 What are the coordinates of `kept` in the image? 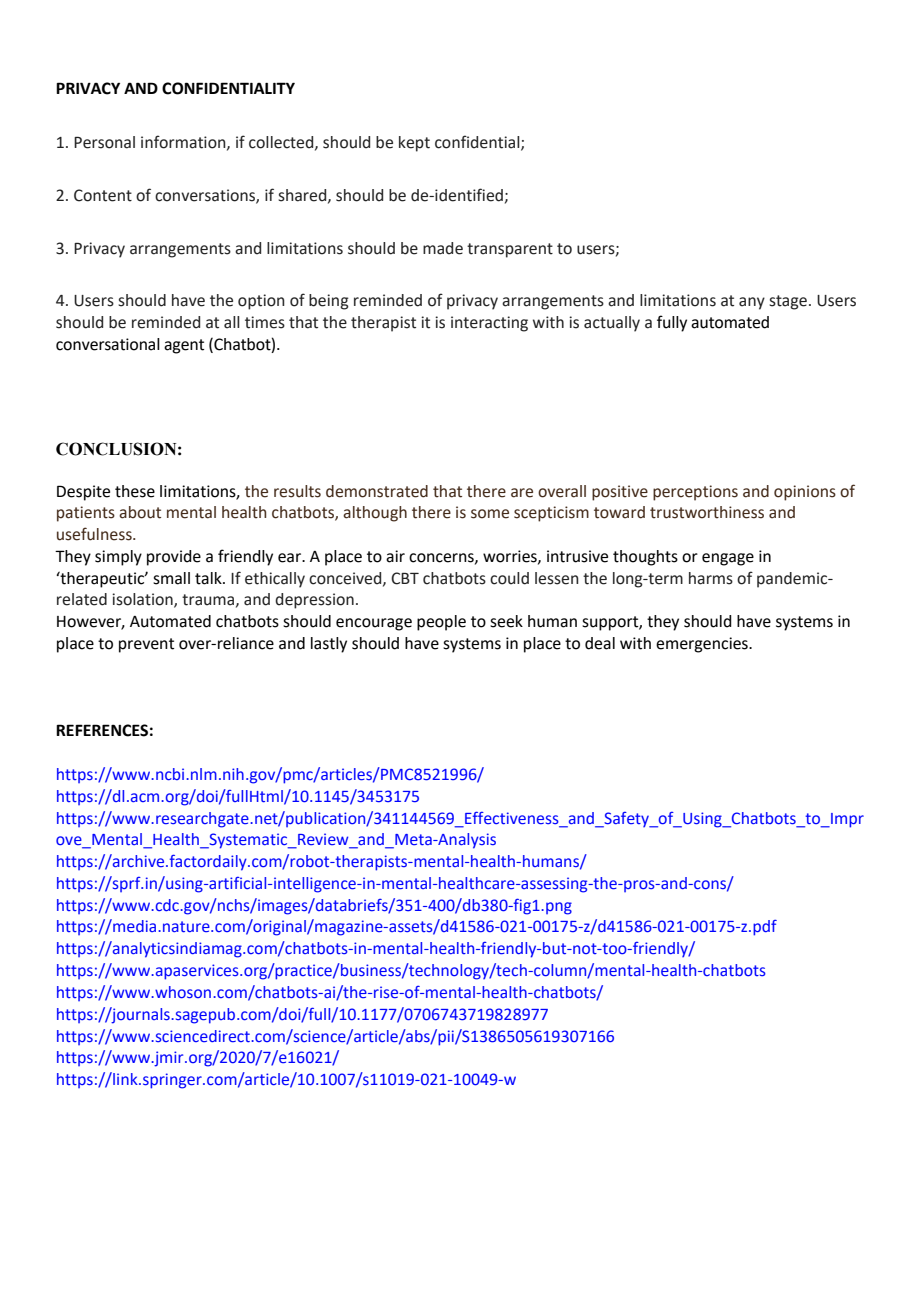 It's located at (414, 144).
